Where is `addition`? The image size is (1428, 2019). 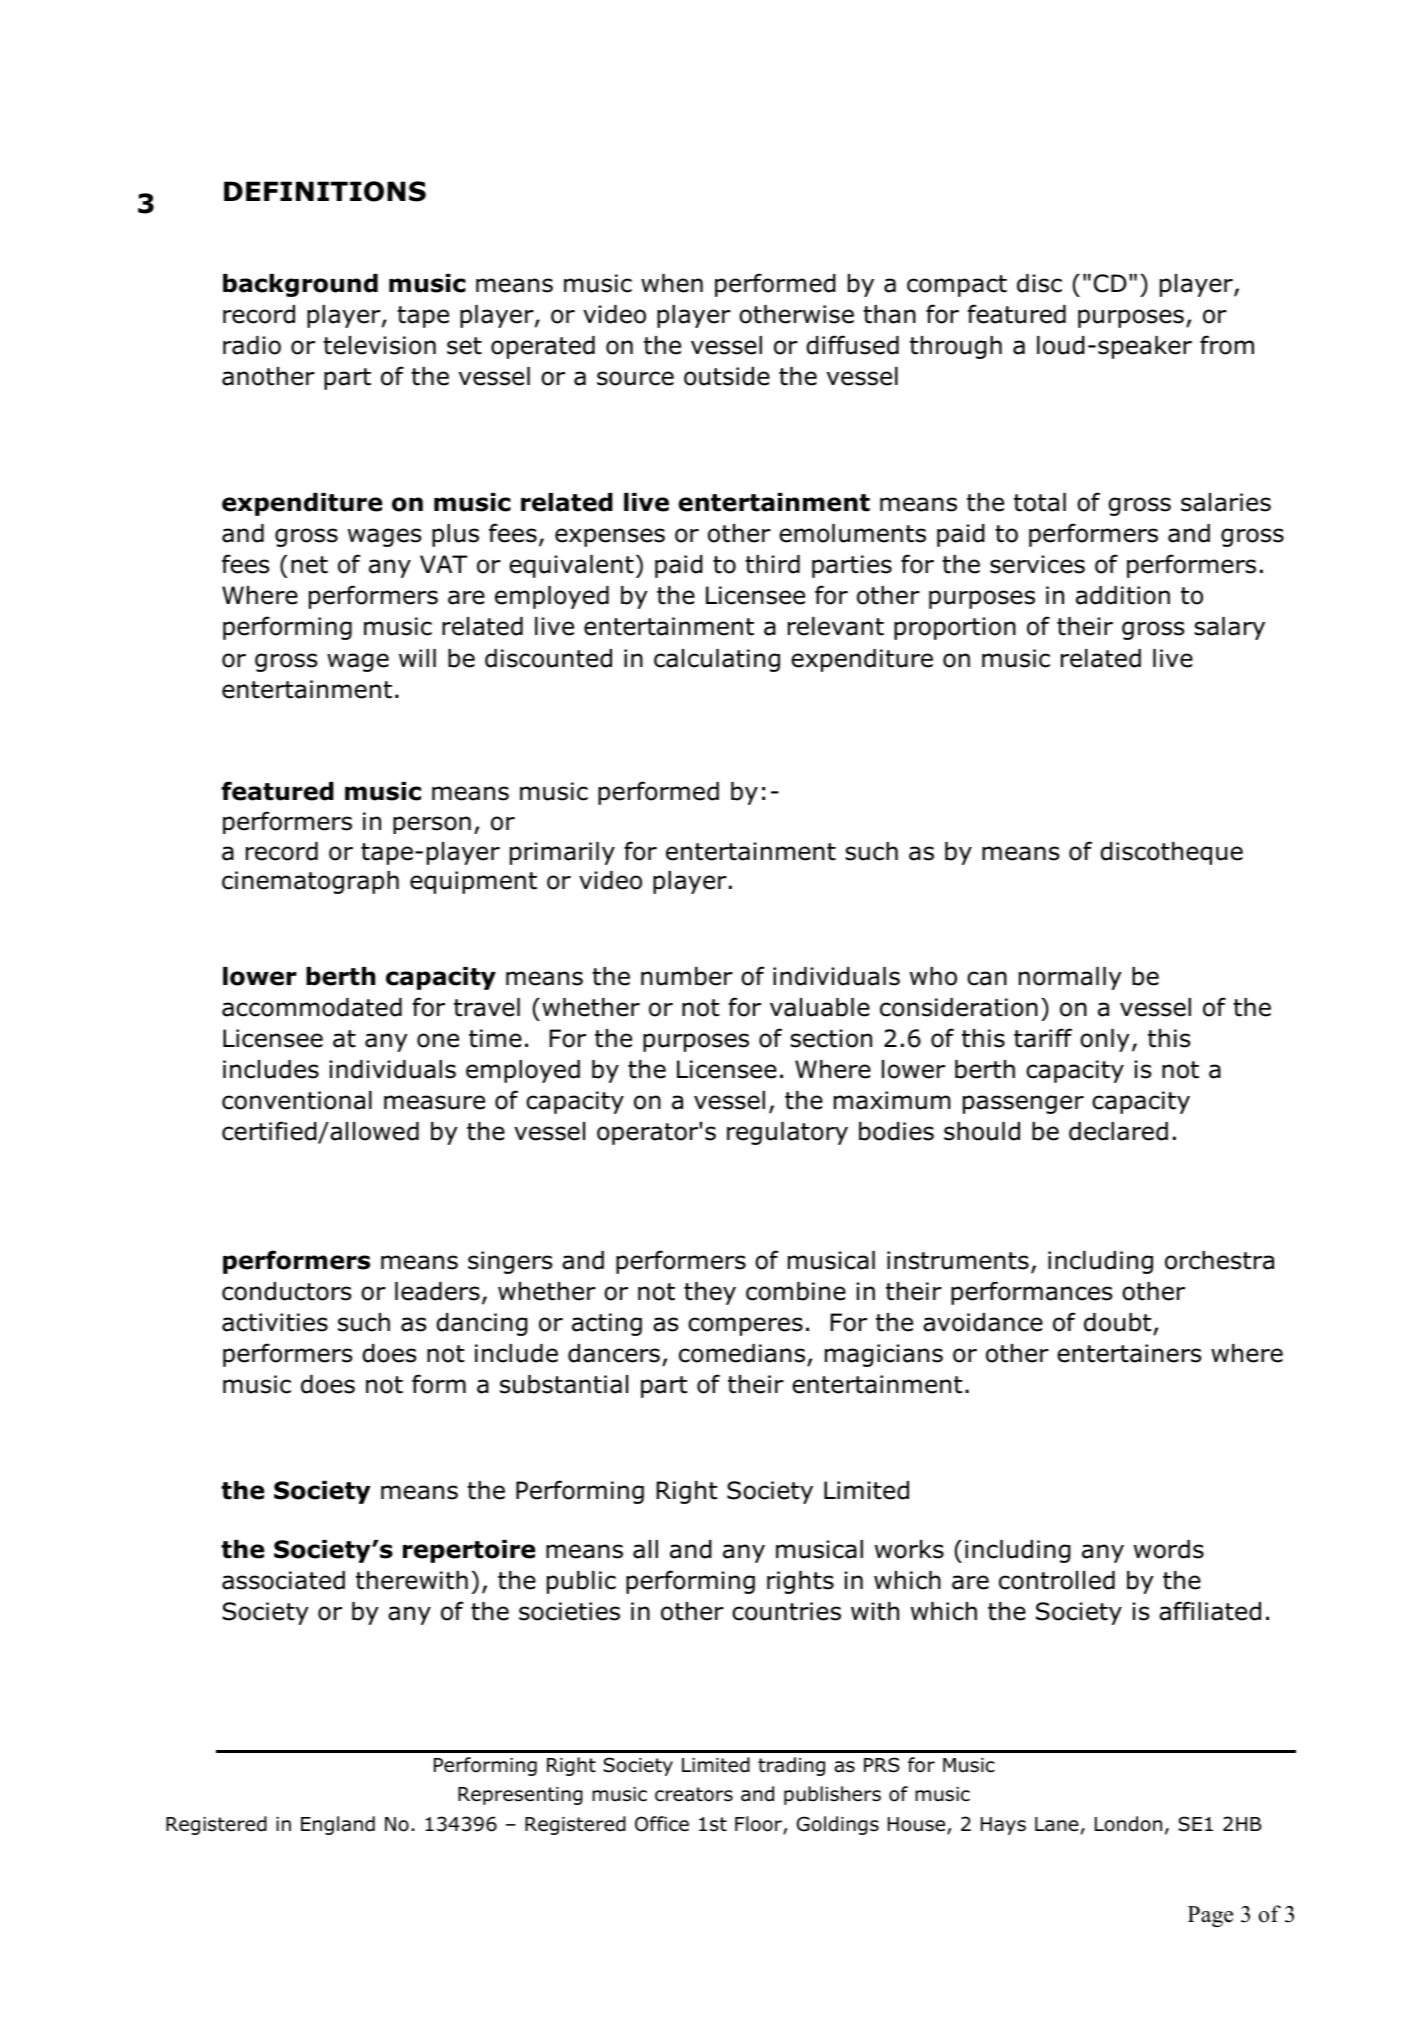 addition is located at coordinates (1123, 595).
